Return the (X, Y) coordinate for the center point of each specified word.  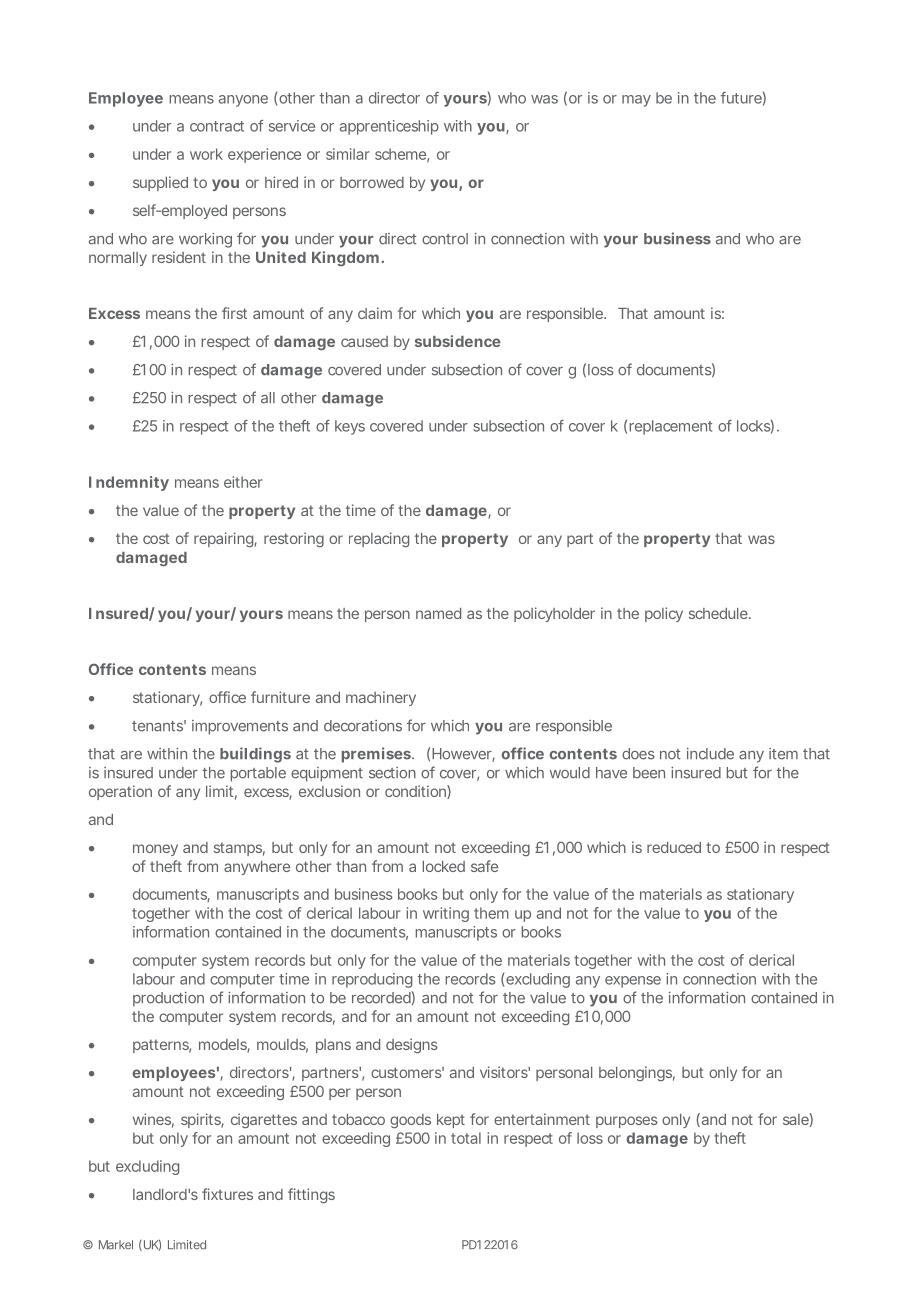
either (243, 482)
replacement (670, 427)
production (168, 999)
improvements (240, 727)
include (710, 754)
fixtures (227, 1194)
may (636, 101)
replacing (379, 540)
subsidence (458, 341)
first (234, 313)
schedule (719, 613)
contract (217, 126)
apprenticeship (389, 127)
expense (633, 982)
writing (446, 914)
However (463, 755)
